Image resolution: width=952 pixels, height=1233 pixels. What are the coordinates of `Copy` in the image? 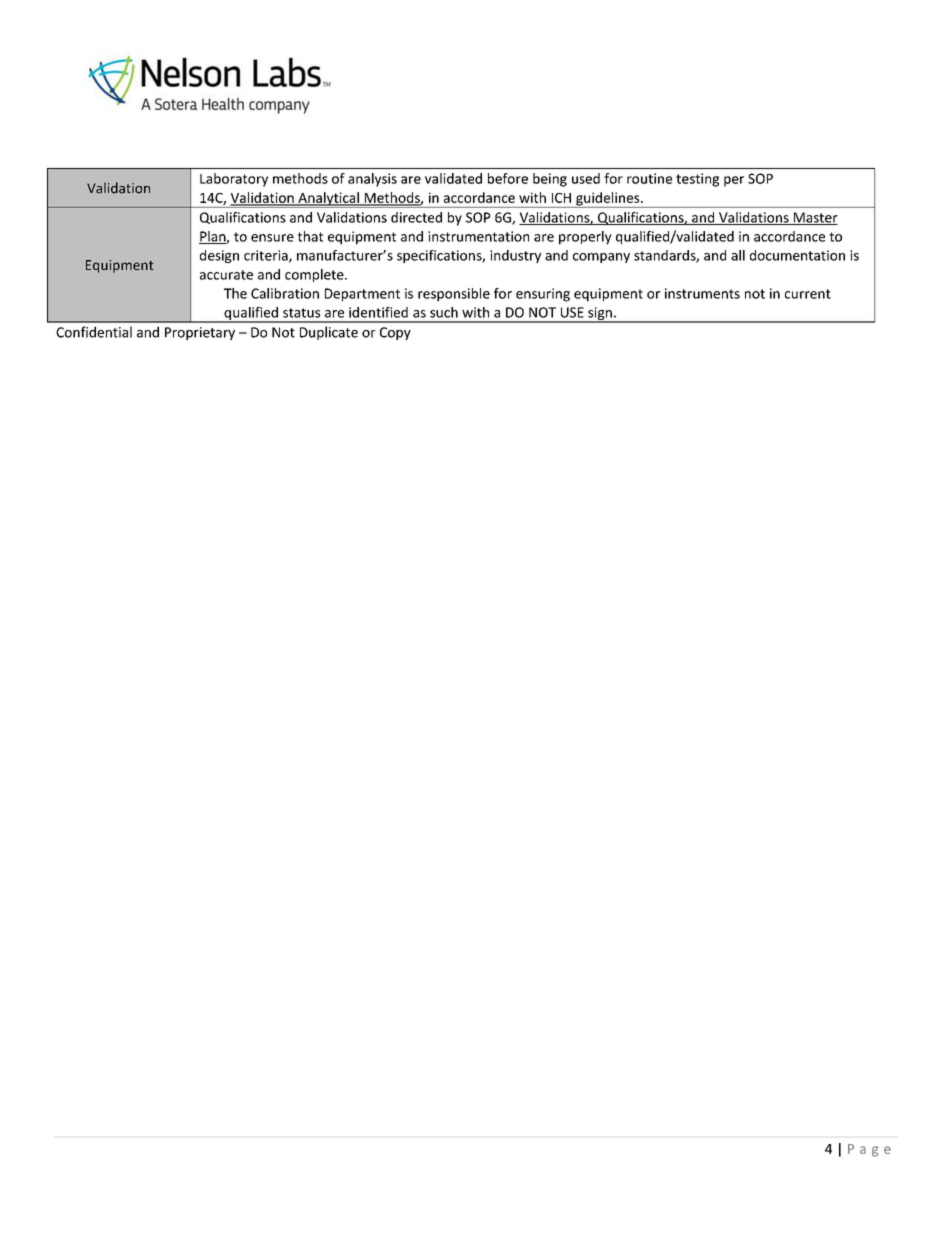 It's located at (395, 333).
